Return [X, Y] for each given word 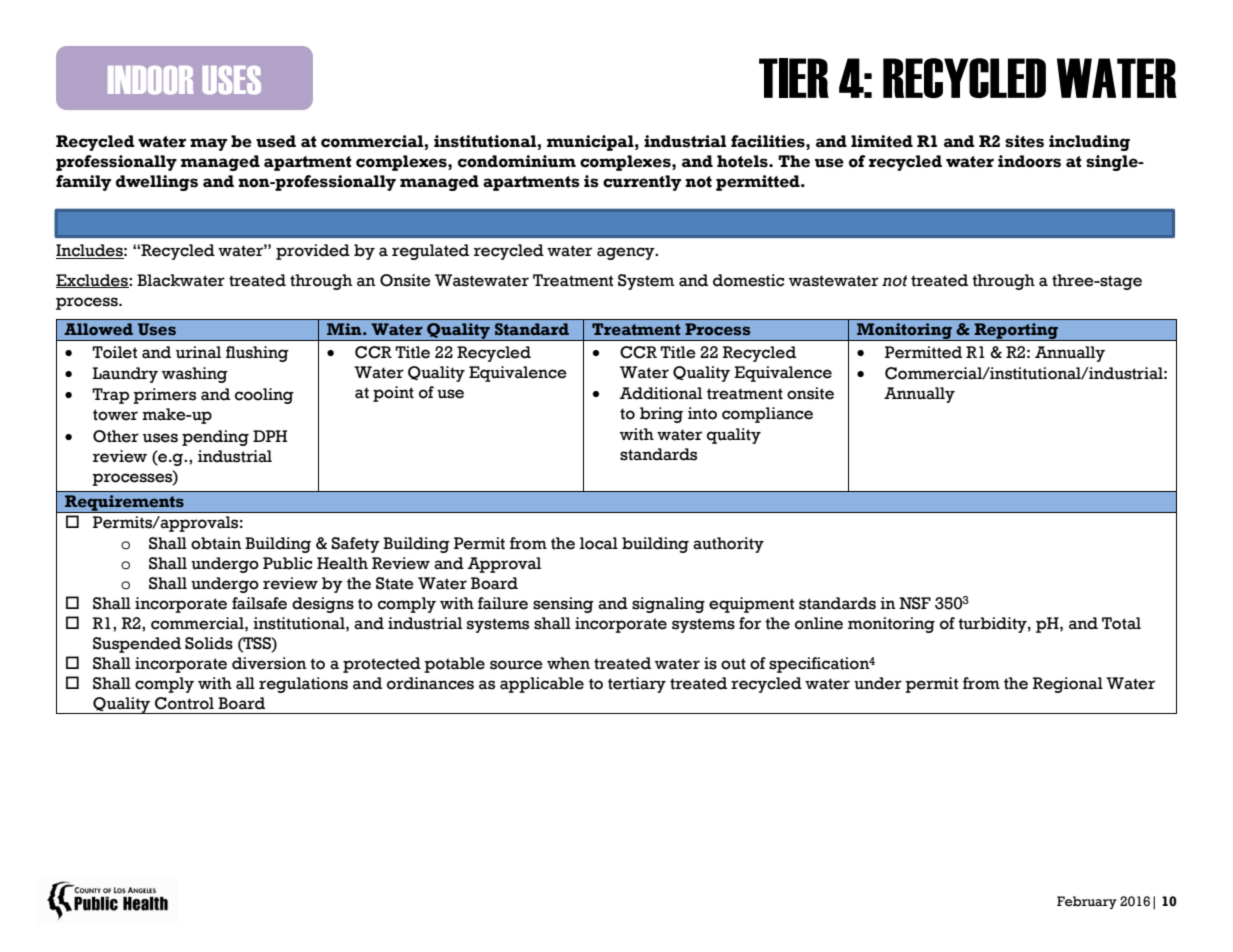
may [208, 144]
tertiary [637, 685]
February [1087, 902]
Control [184, 703]
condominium [517, 161]
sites [1024, 141]
